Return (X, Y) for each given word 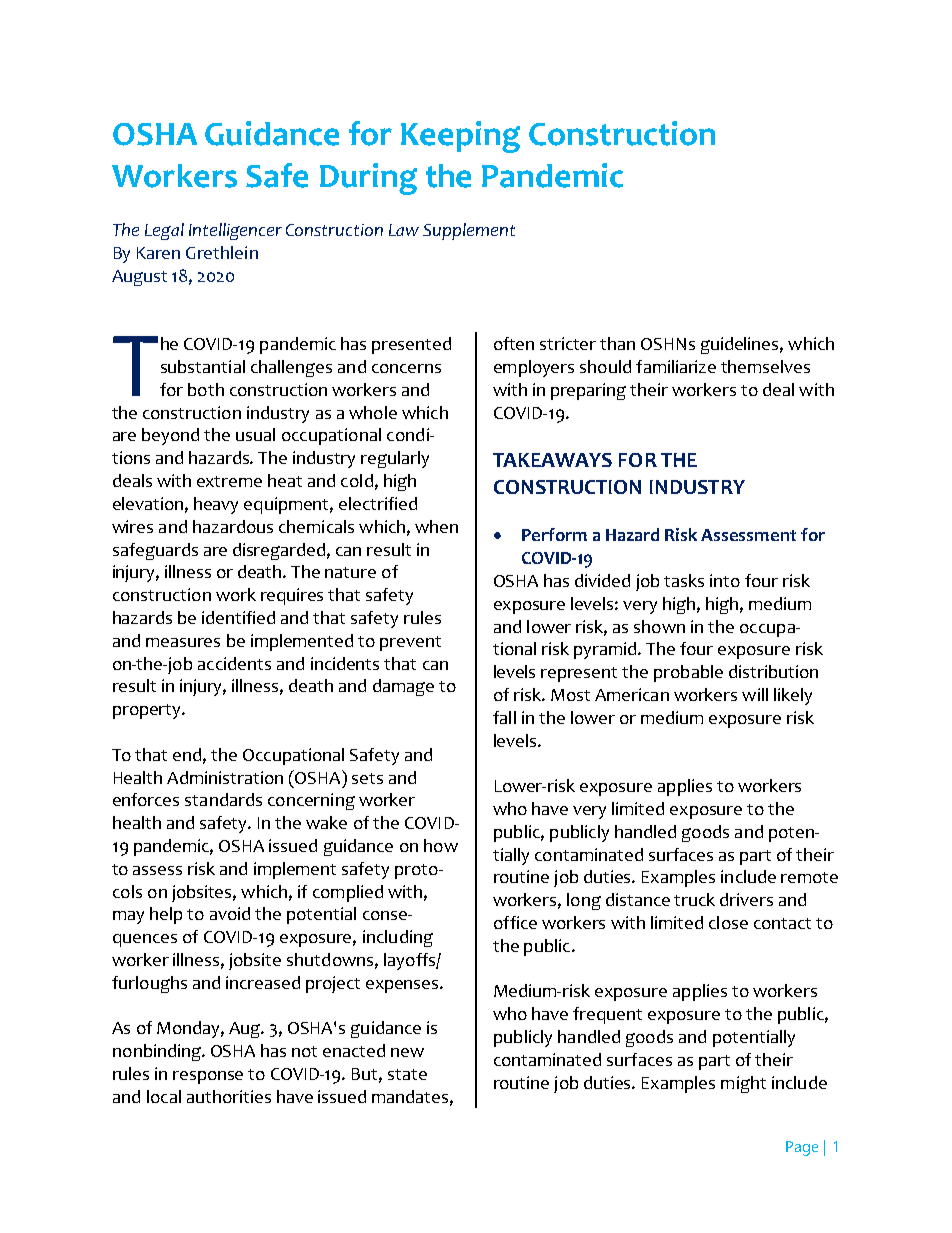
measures (183, 642)
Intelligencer (235, 231)
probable (688, 673)
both (206, 389)
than (617, 343)
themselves (765, 366)
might (743, 1084)
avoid (230, 913)
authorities (229, 1096)
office (515, 922)
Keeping (460, 137)
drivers (746, 899)
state (407, 1074)
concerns (406, 368)
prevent (410, 643)
